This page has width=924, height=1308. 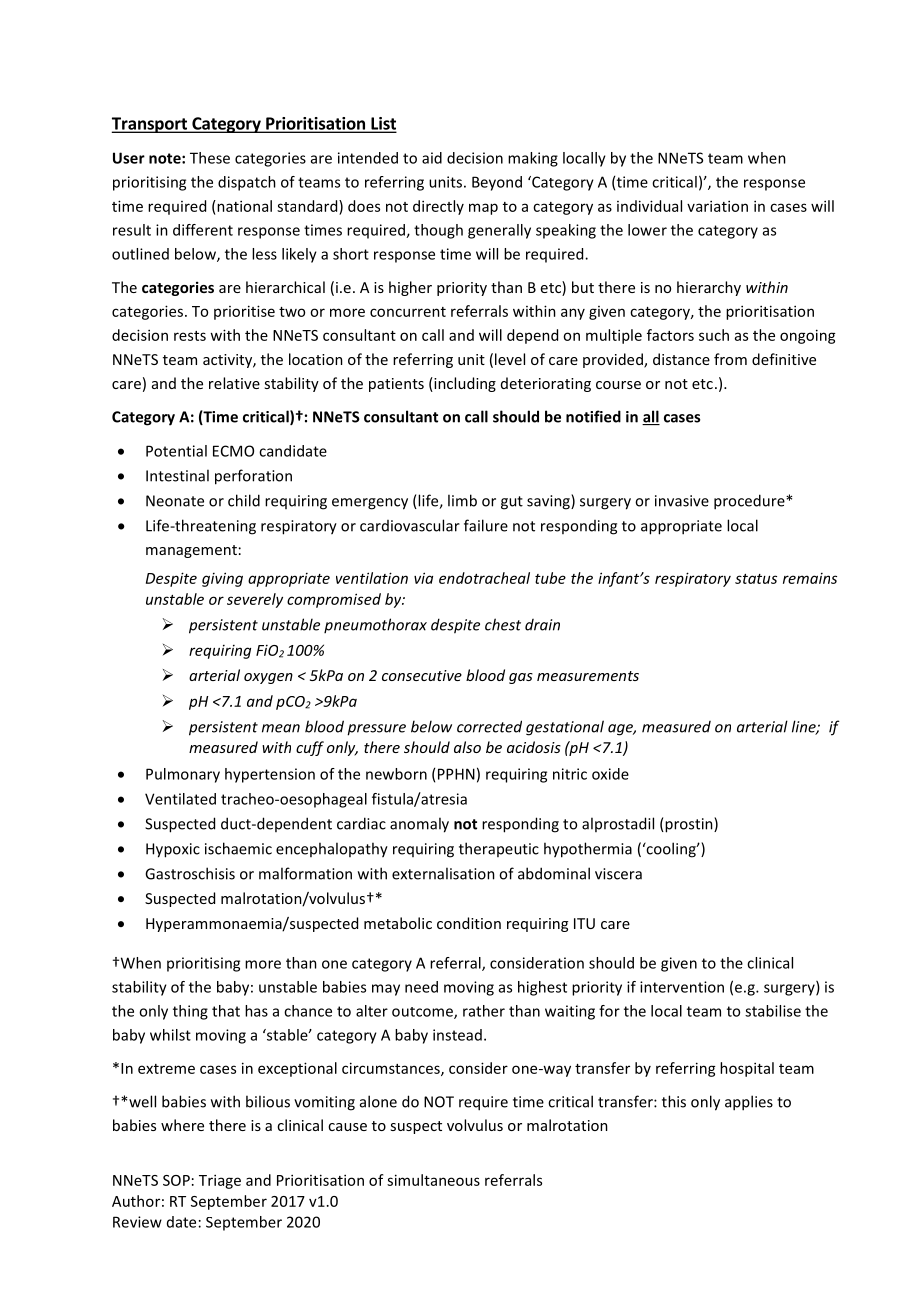 I want to click on aid, so click(x=432, y=158).
